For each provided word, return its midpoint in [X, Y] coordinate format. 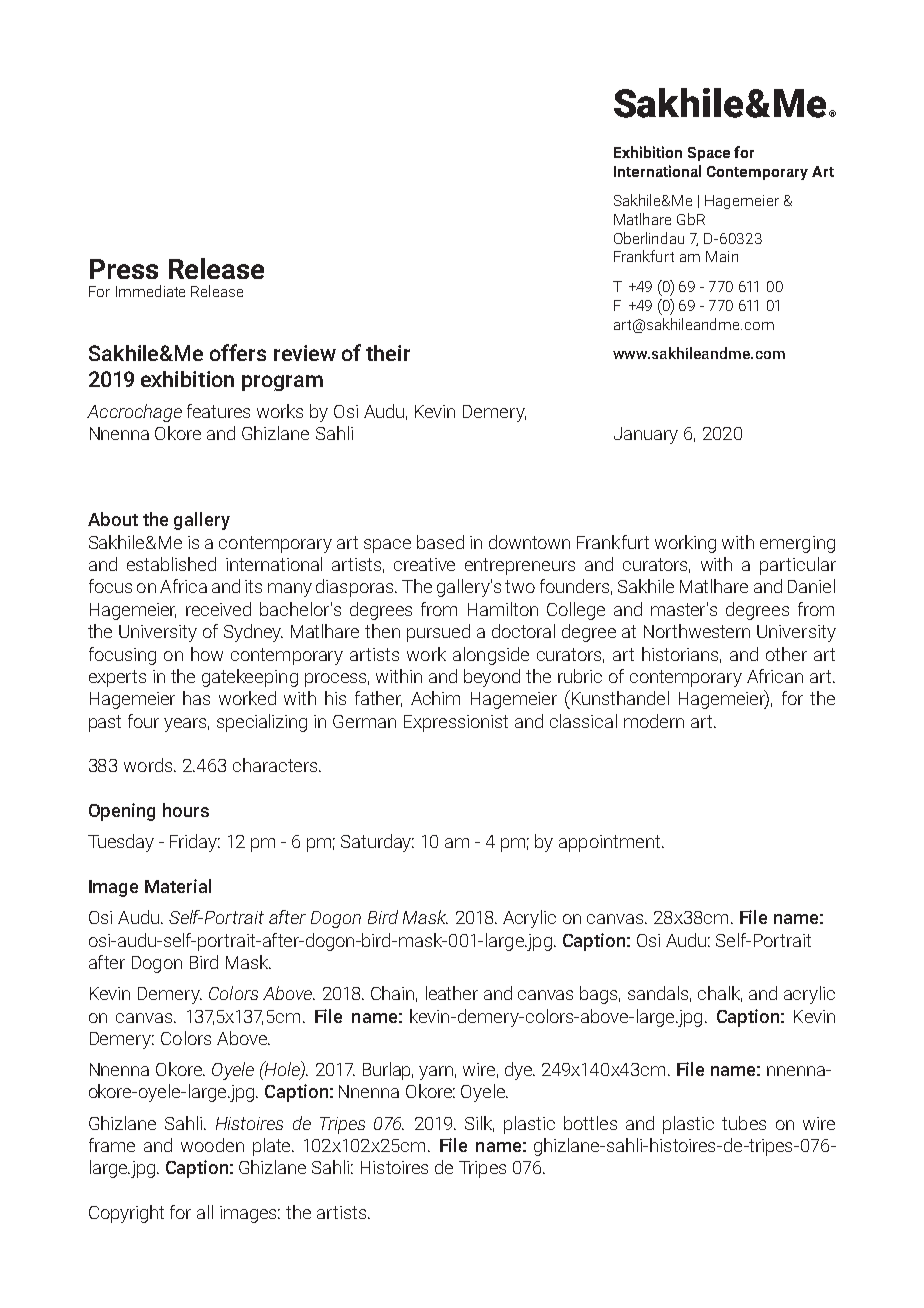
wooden [212, 1145]
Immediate [150, 291]
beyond [492, 678]
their [388, 353]
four [143, 721]
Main [722, 256]
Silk [479, 1124]
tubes [744, 1123]
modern [654, 721]
